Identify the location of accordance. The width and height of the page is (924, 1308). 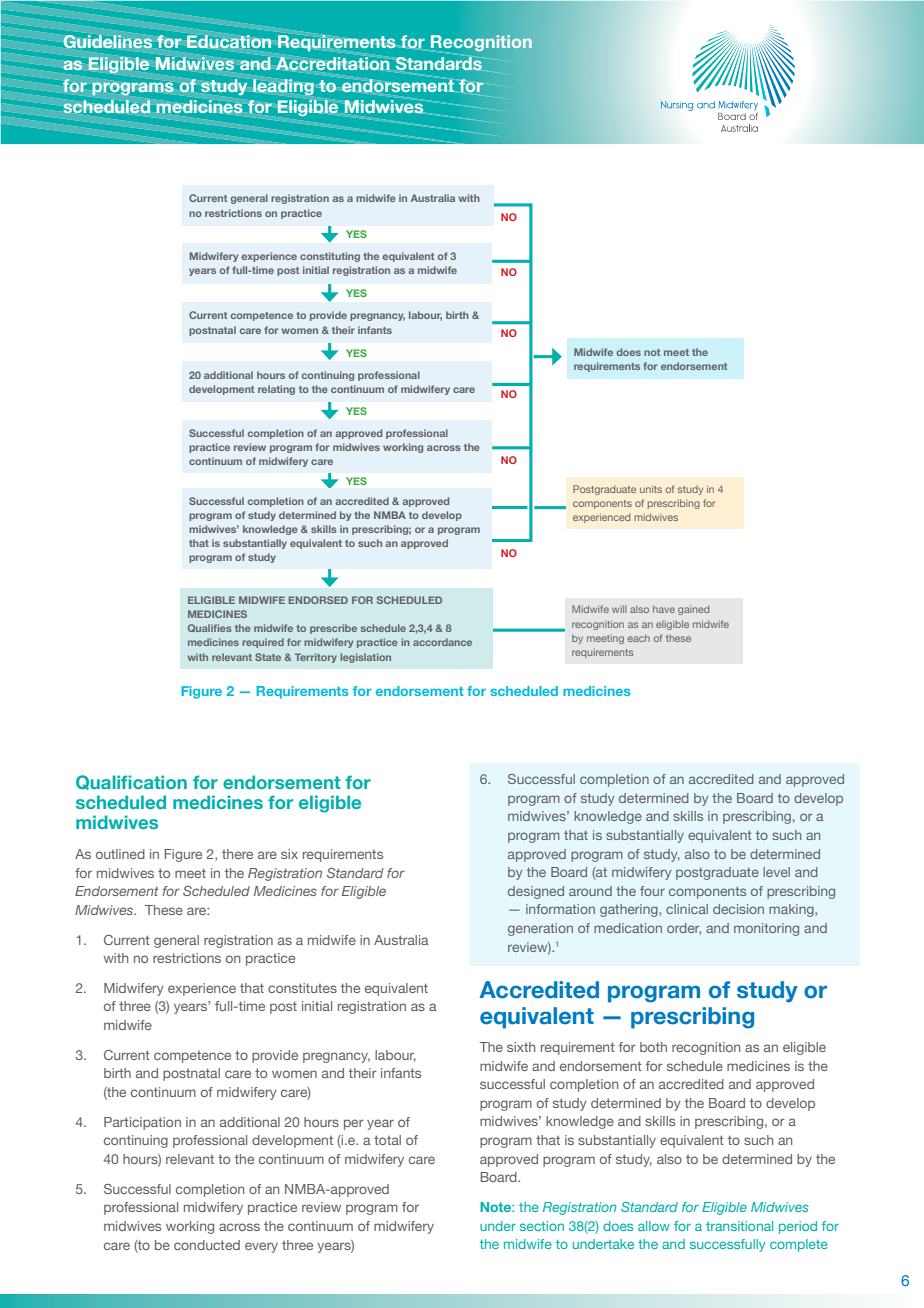
(442, 642).
